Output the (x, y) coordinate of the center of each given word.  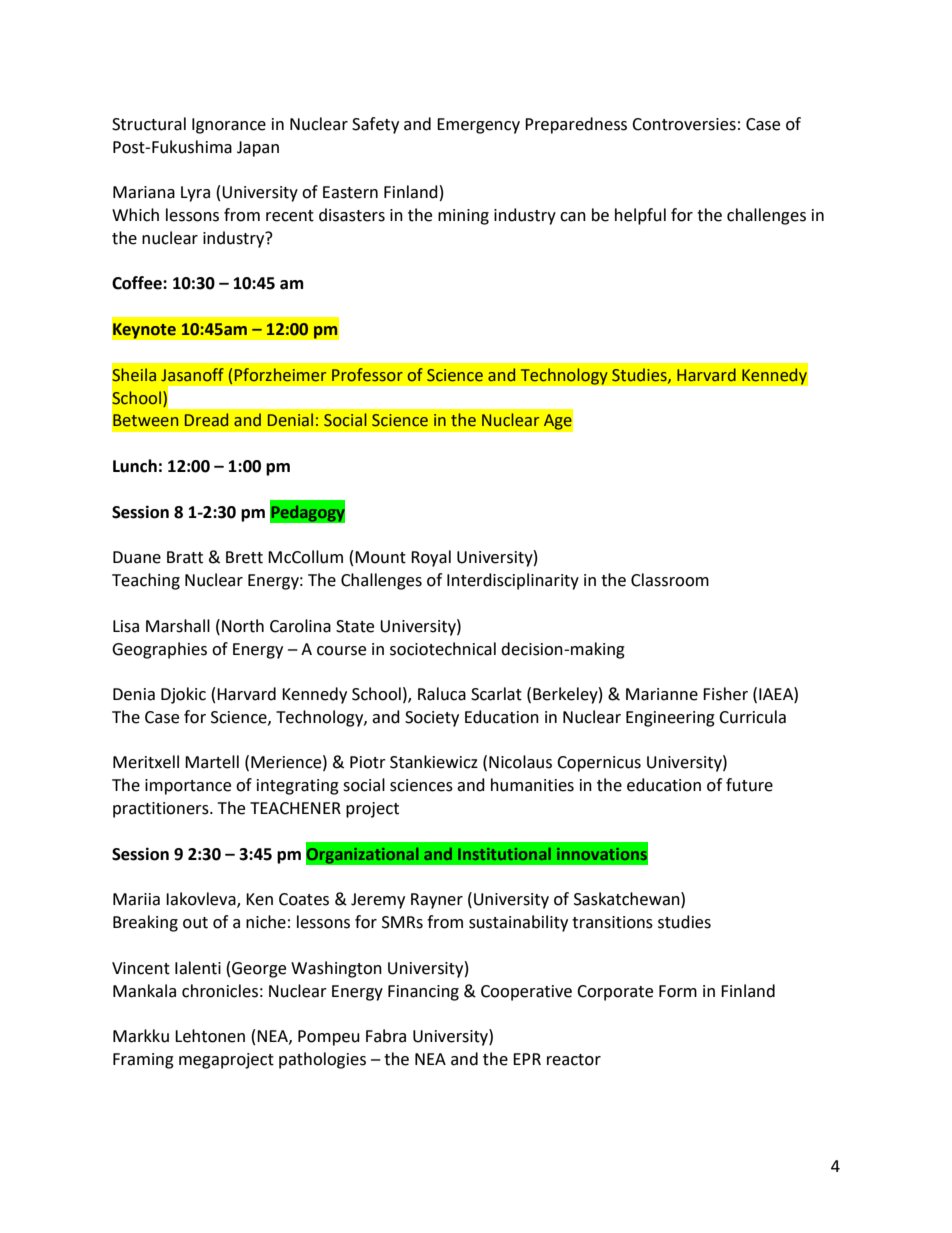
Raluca (442, 694)
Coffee (138, 283)
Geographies (159, 650)
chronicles (220, 991)
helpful (640, 216)
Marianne (662, 694)
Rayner (437, 901)
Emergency (478, 126)
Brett (244, 557)
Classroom (670, 580)
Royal (431, 558)
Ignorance (229, 126)
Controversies (684, 124)
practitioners (162, 810)
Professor (367, 375)
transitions (612, 922)
